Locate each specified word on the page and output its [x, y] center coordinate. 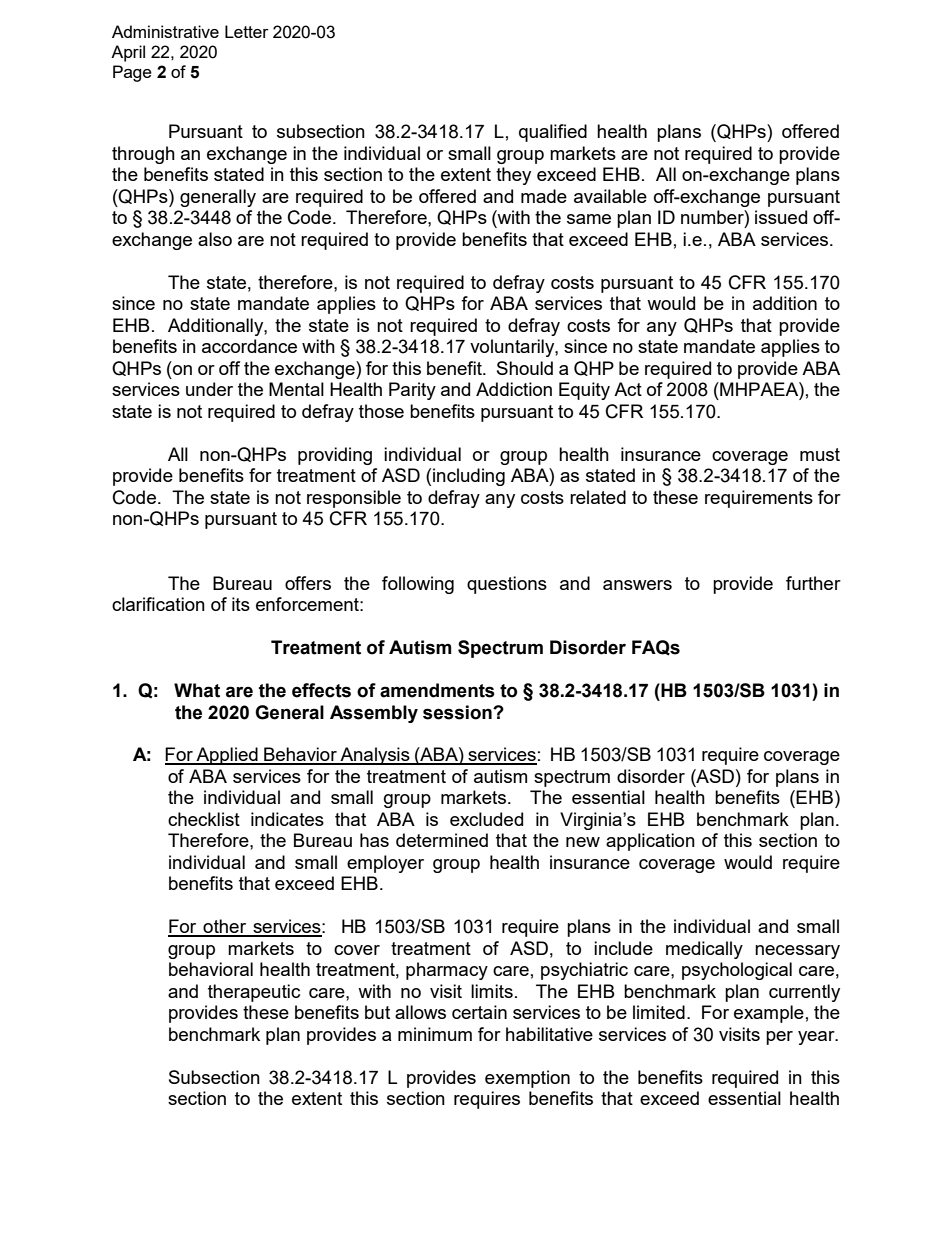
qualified [553, 133]
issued [781, 217]
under [209, 389]
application [650, 842]
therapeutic [254, 993]
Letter [247, 31]
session [458, 712]
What [197, 690]
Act [628, 389]
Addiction [514, 389]
